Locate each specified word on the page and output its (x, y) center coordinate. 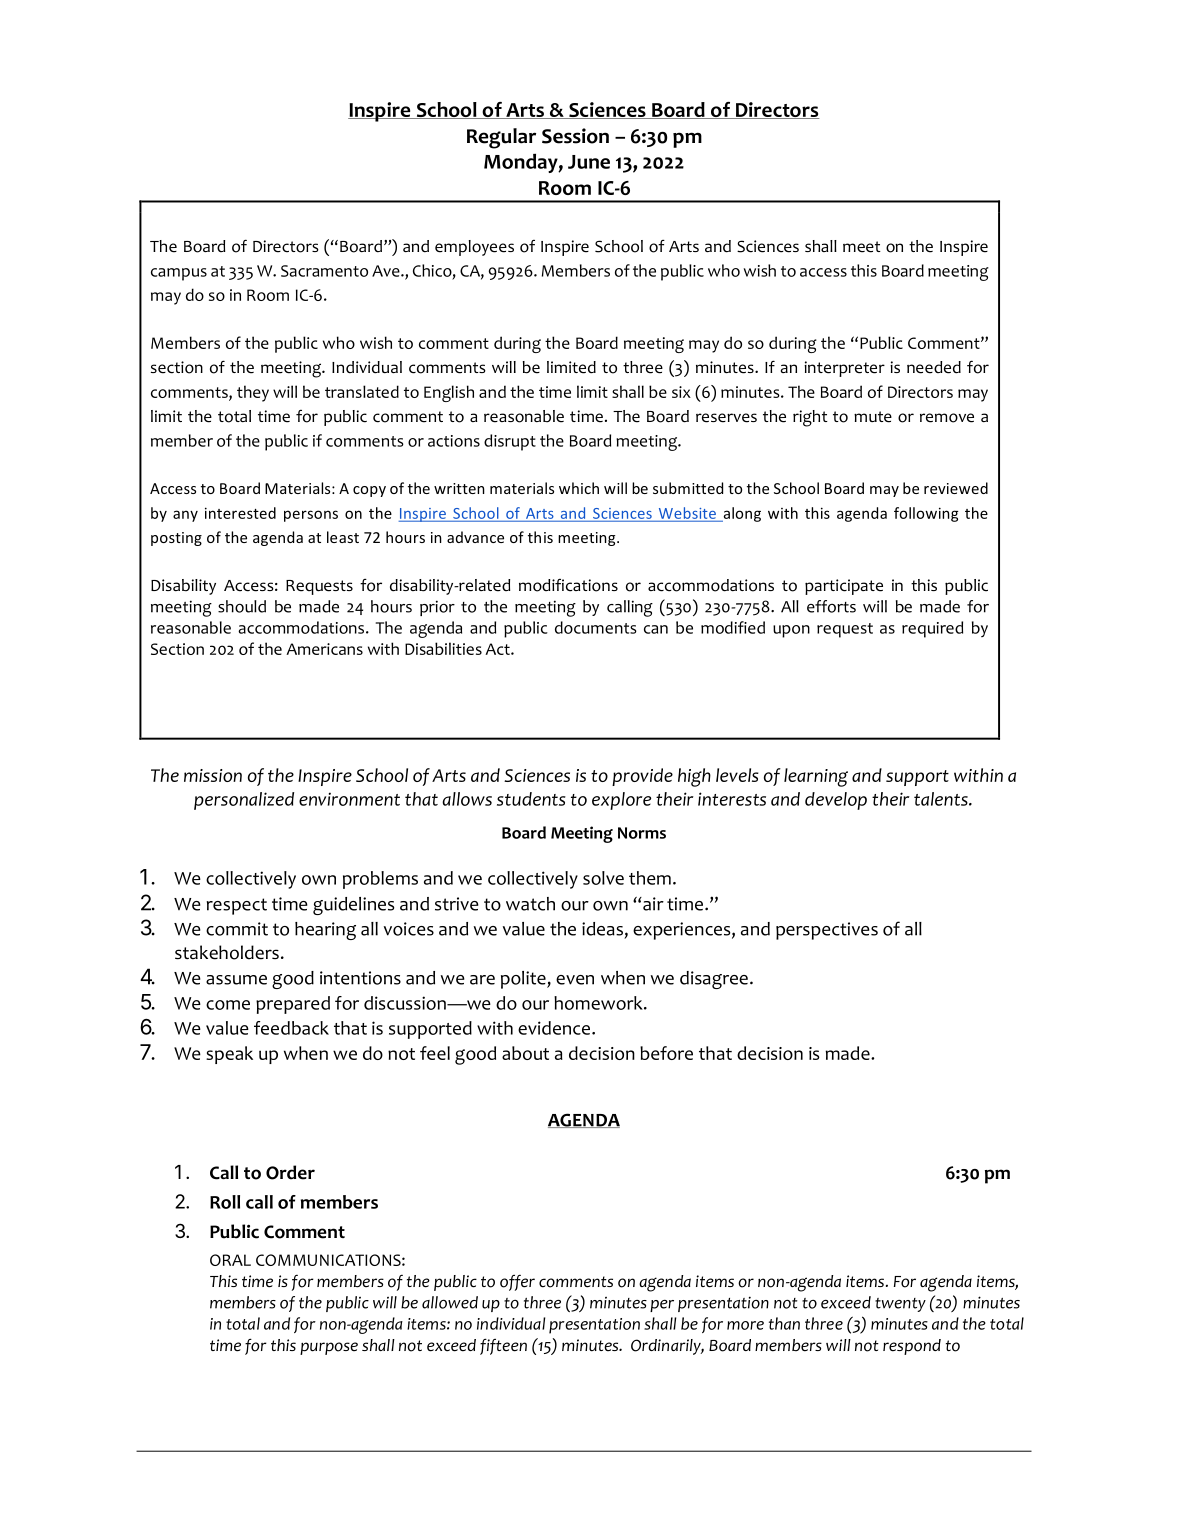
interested (240, 513)
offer (517, 1283)
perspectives (827, 931)
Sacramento (324, 271)
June (589, 162)
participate (844, 587)
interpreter (844, 369)
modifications (568, 585)
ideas (602, 929)
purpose (329, 1348)
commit (237, 929)
